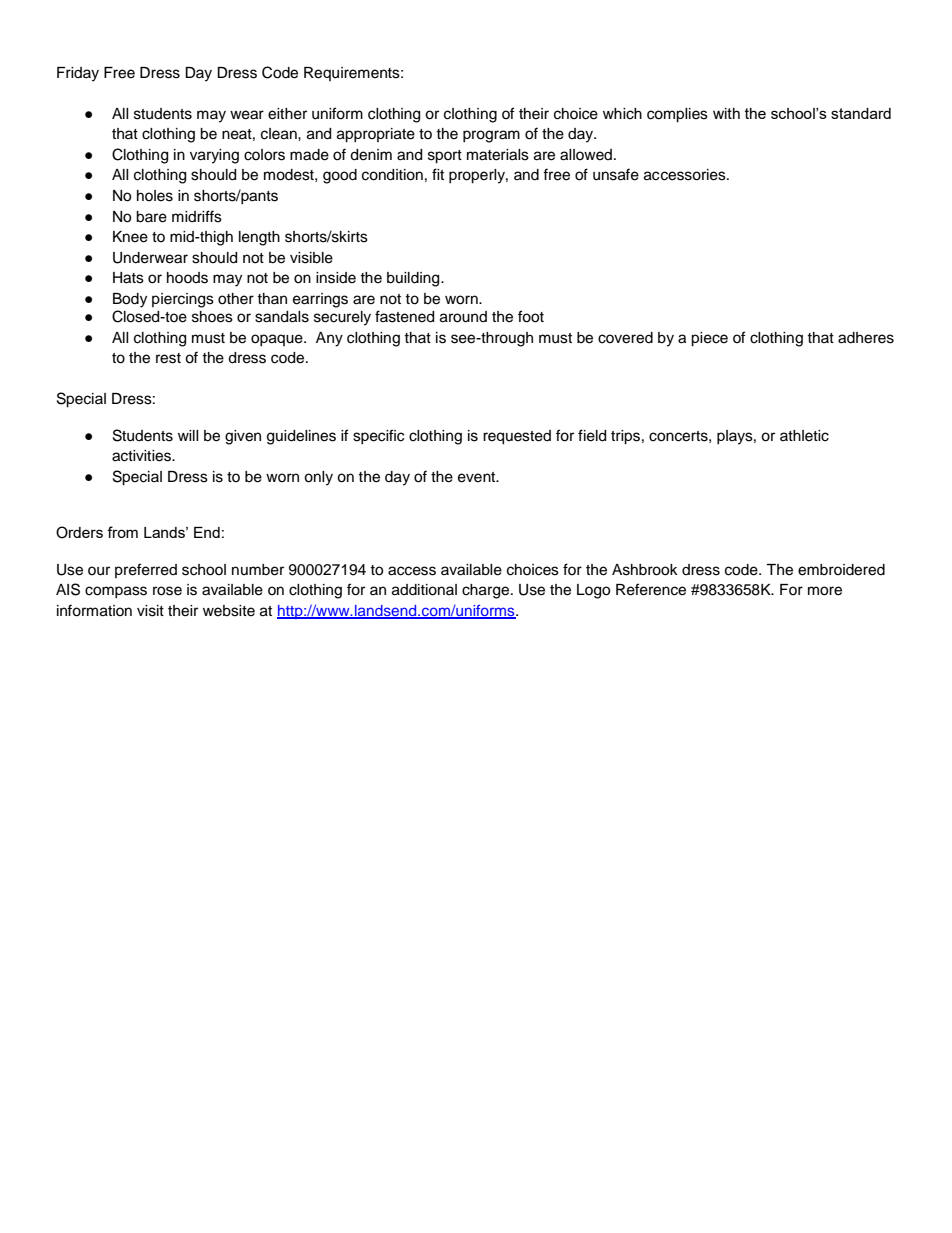 Image resolution: width=952 pixels, height=1233 pixels. Describe the element at coordinates (414, 279) in the document. I see `building` at that location.
